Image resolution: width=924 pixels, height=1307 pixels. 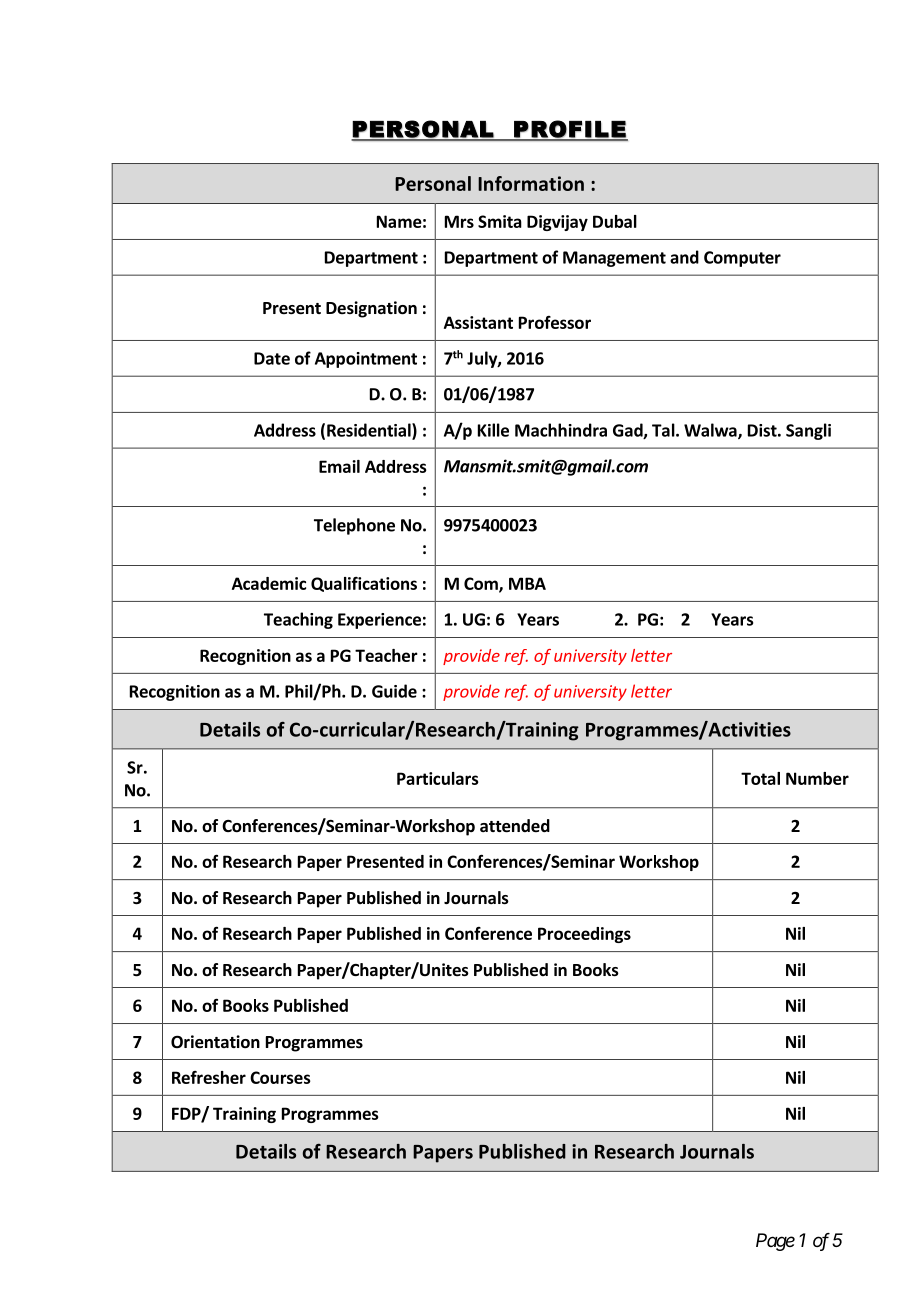 I want to click on Total, so click(x=760, y=778).
